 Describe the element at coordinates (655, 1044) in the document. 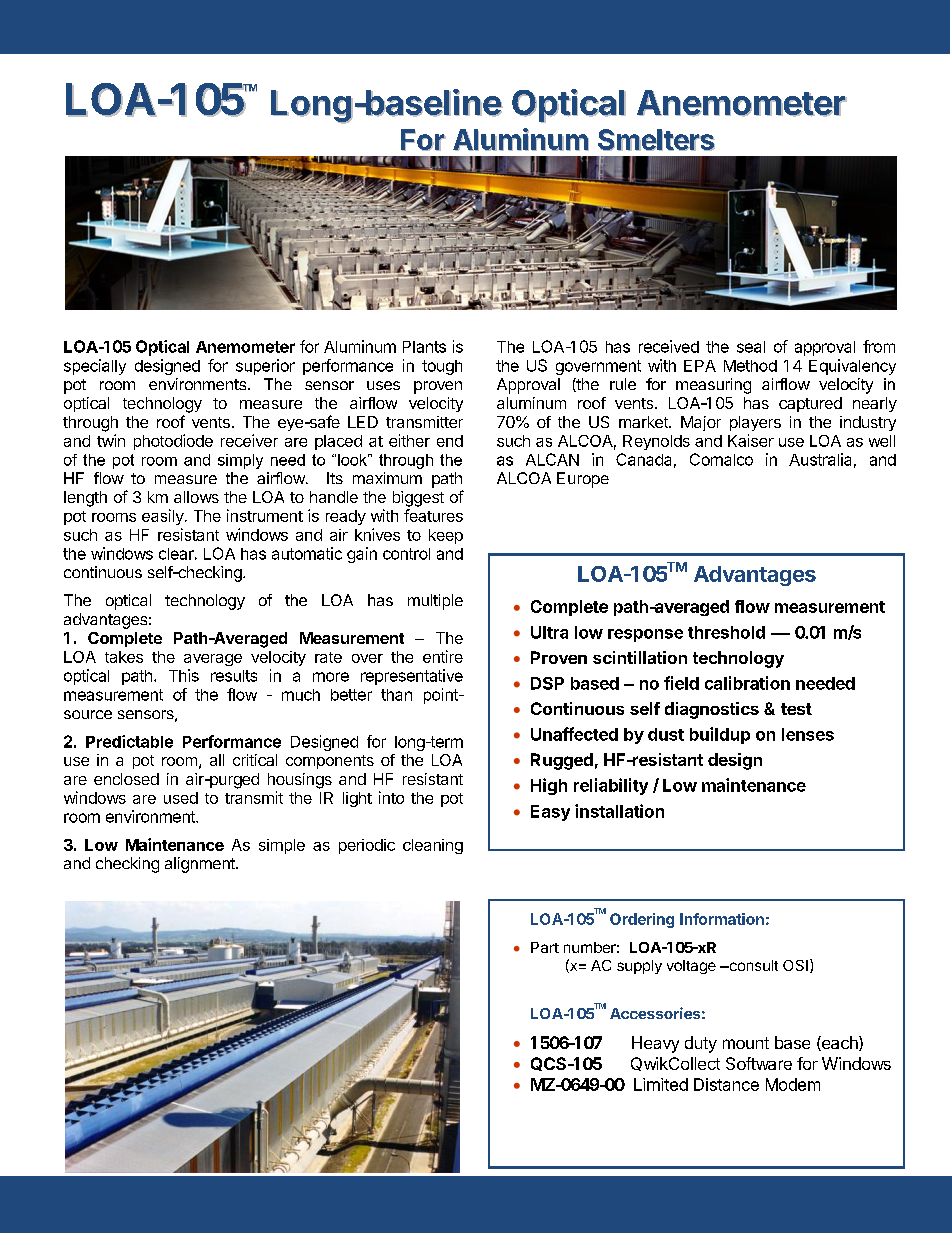

I see `Heavy` at that location.
